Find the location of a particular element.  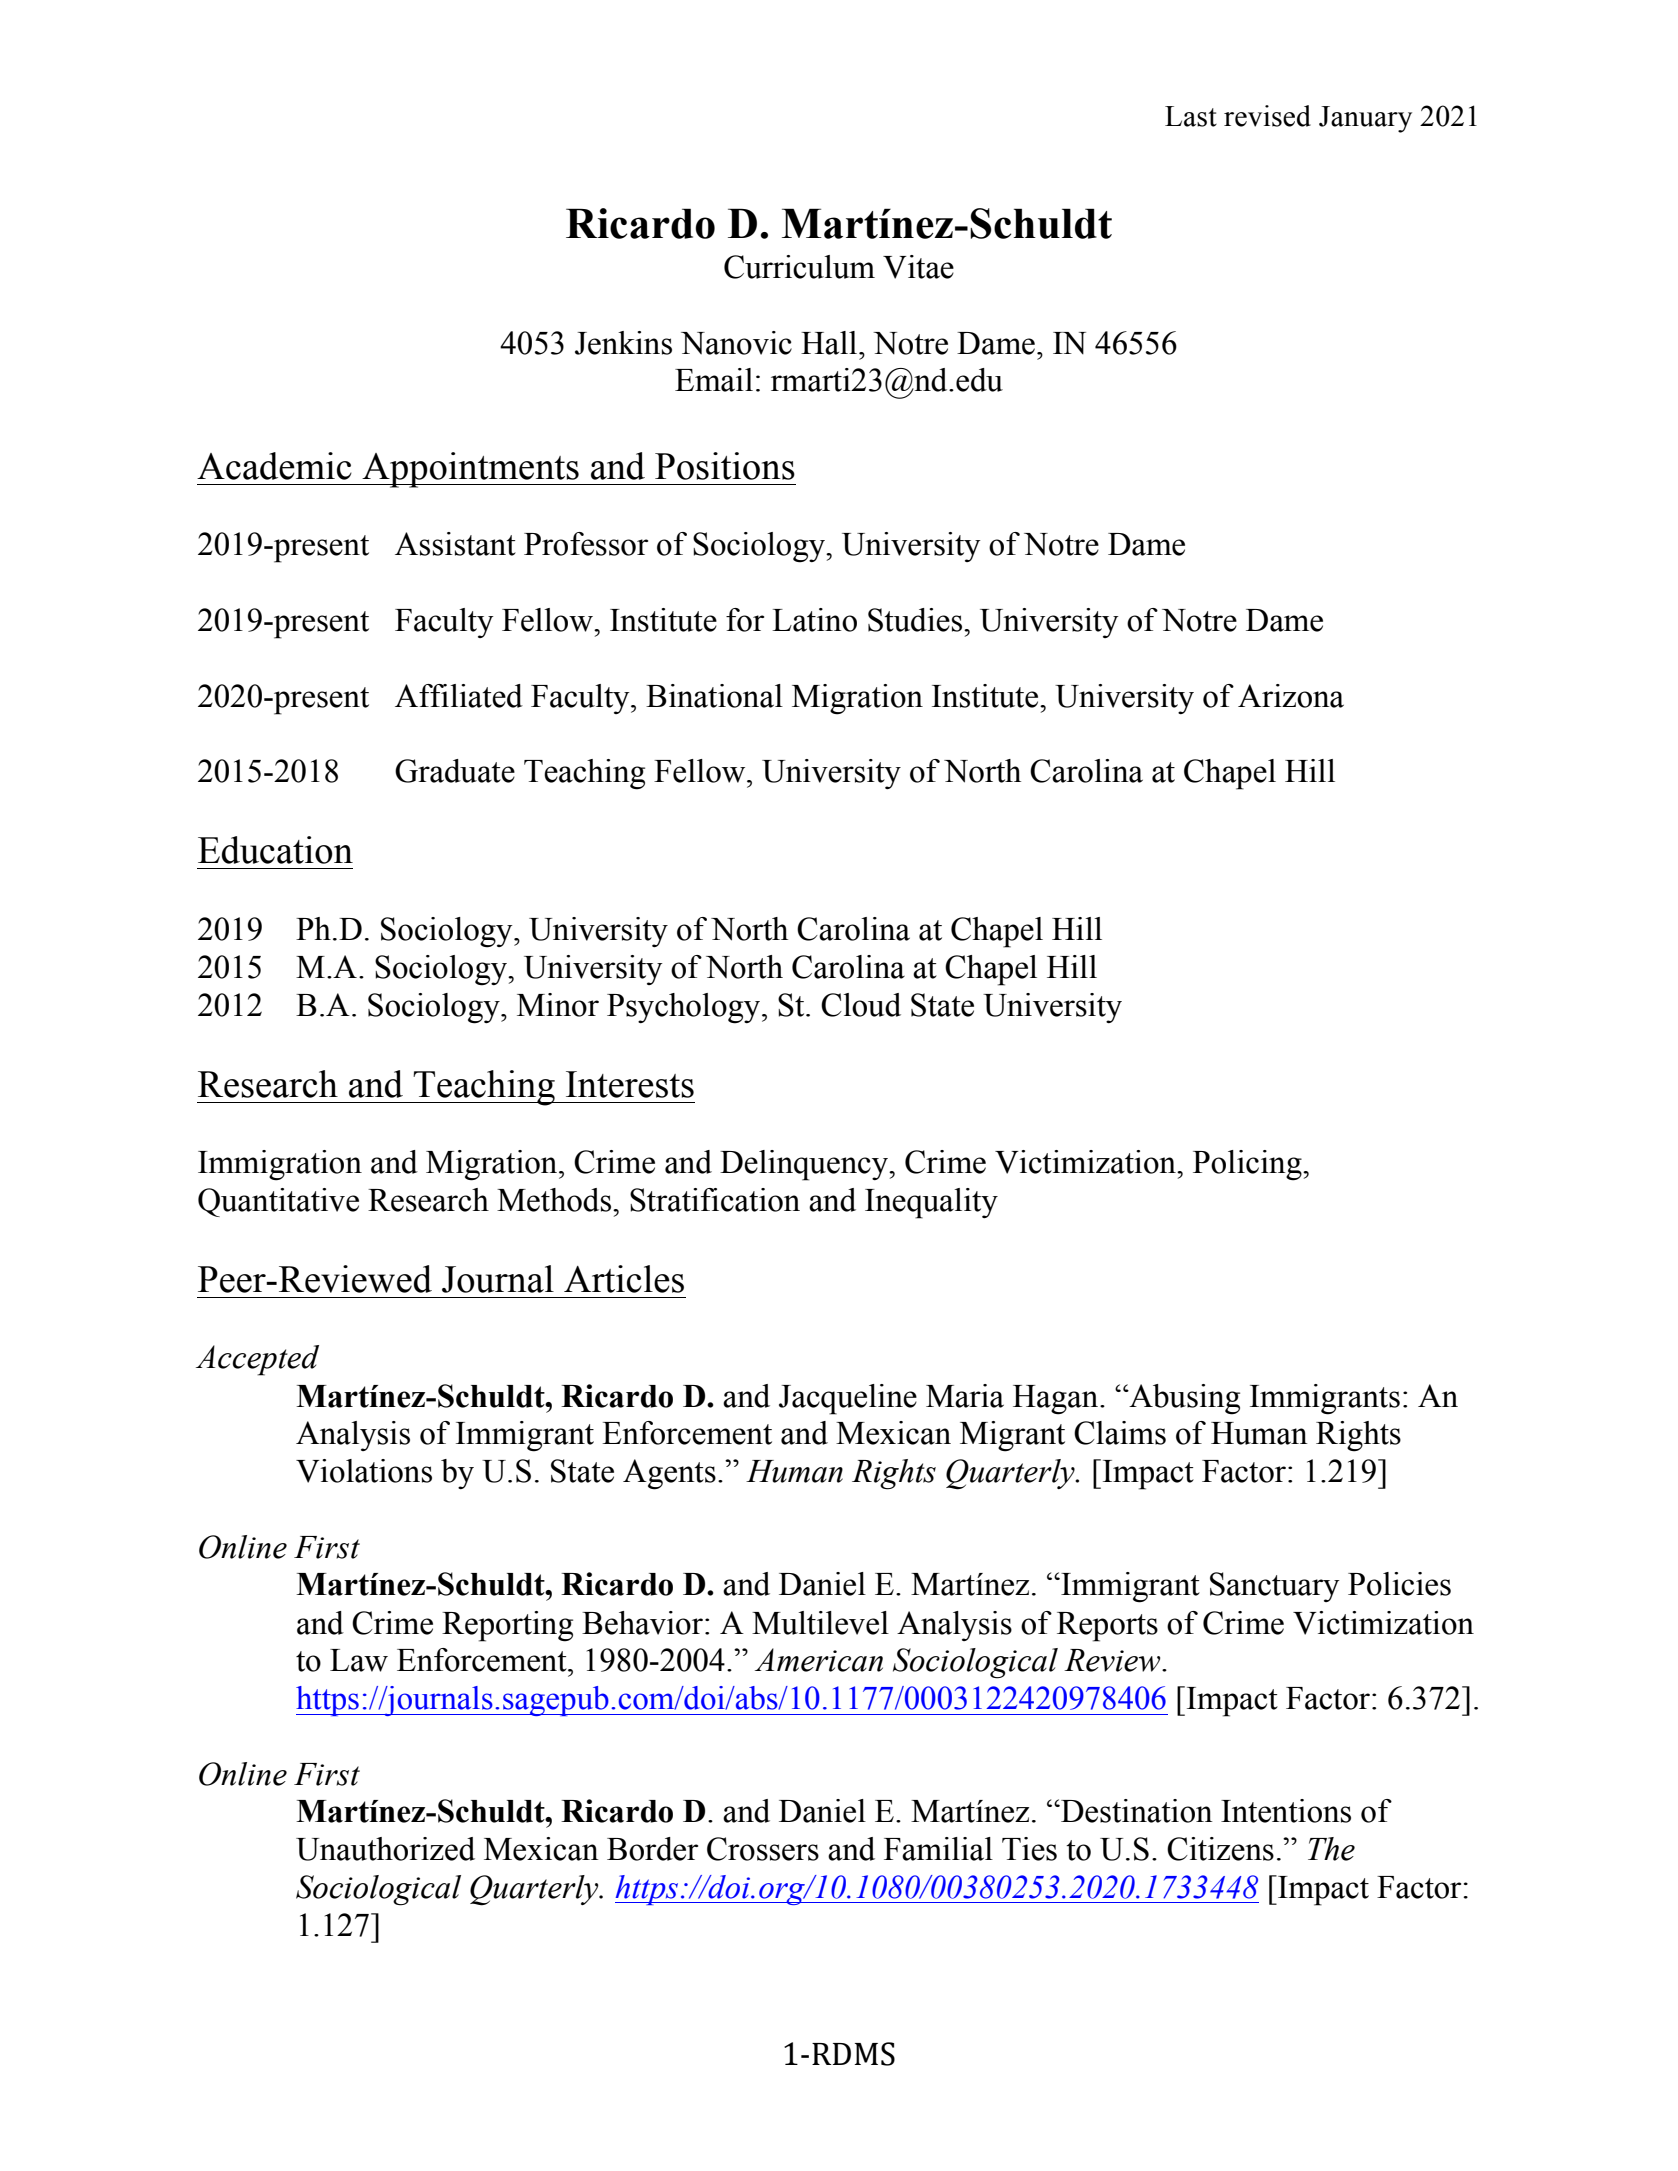

Quantitative is located at coordinates (278, 1202).
